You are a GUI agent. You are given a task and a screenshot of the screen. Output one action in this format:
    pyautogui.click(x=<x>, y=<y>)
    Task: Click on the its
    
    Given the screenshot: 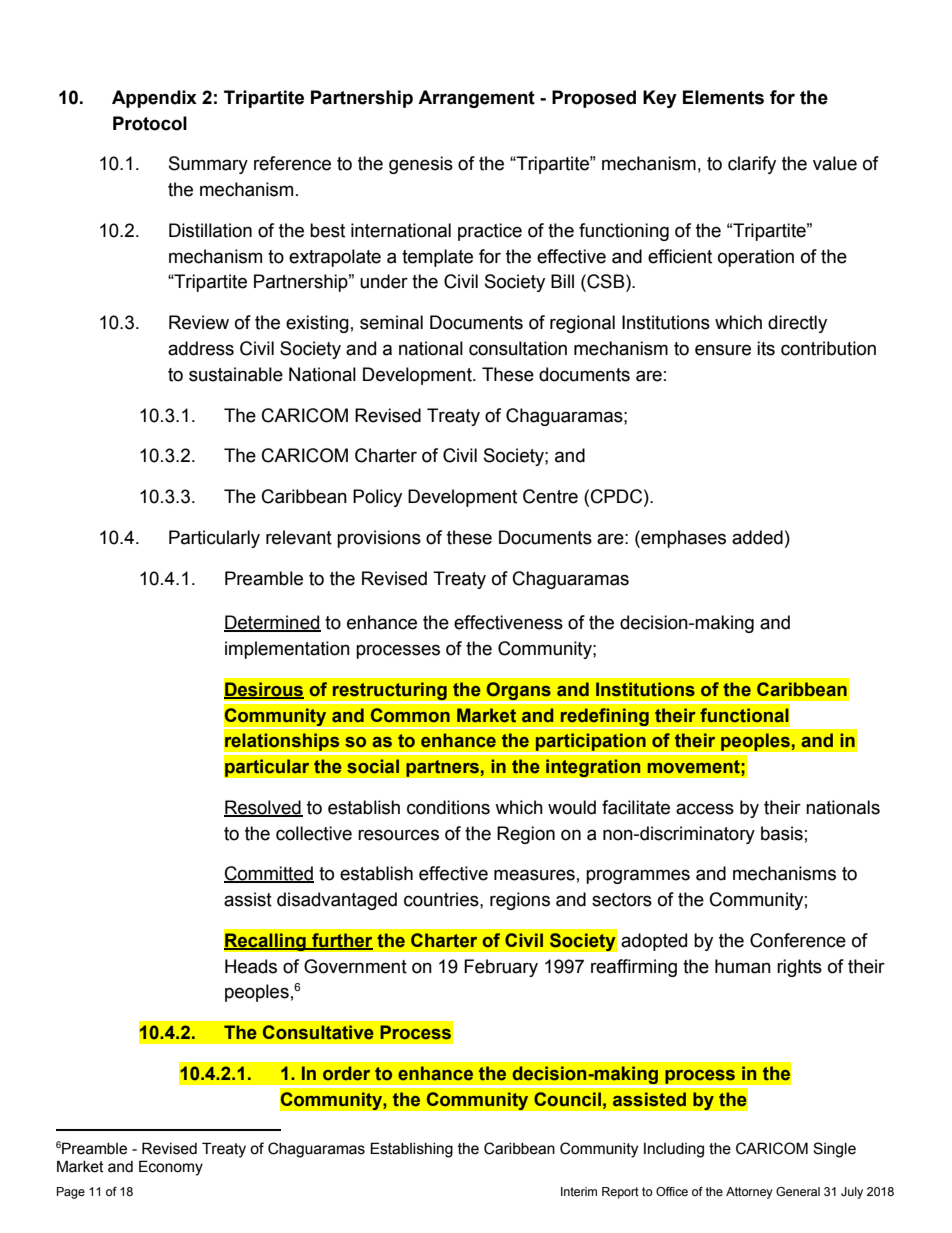 What is the action you would take?
    pyautogui.click(x=766, y=348)
